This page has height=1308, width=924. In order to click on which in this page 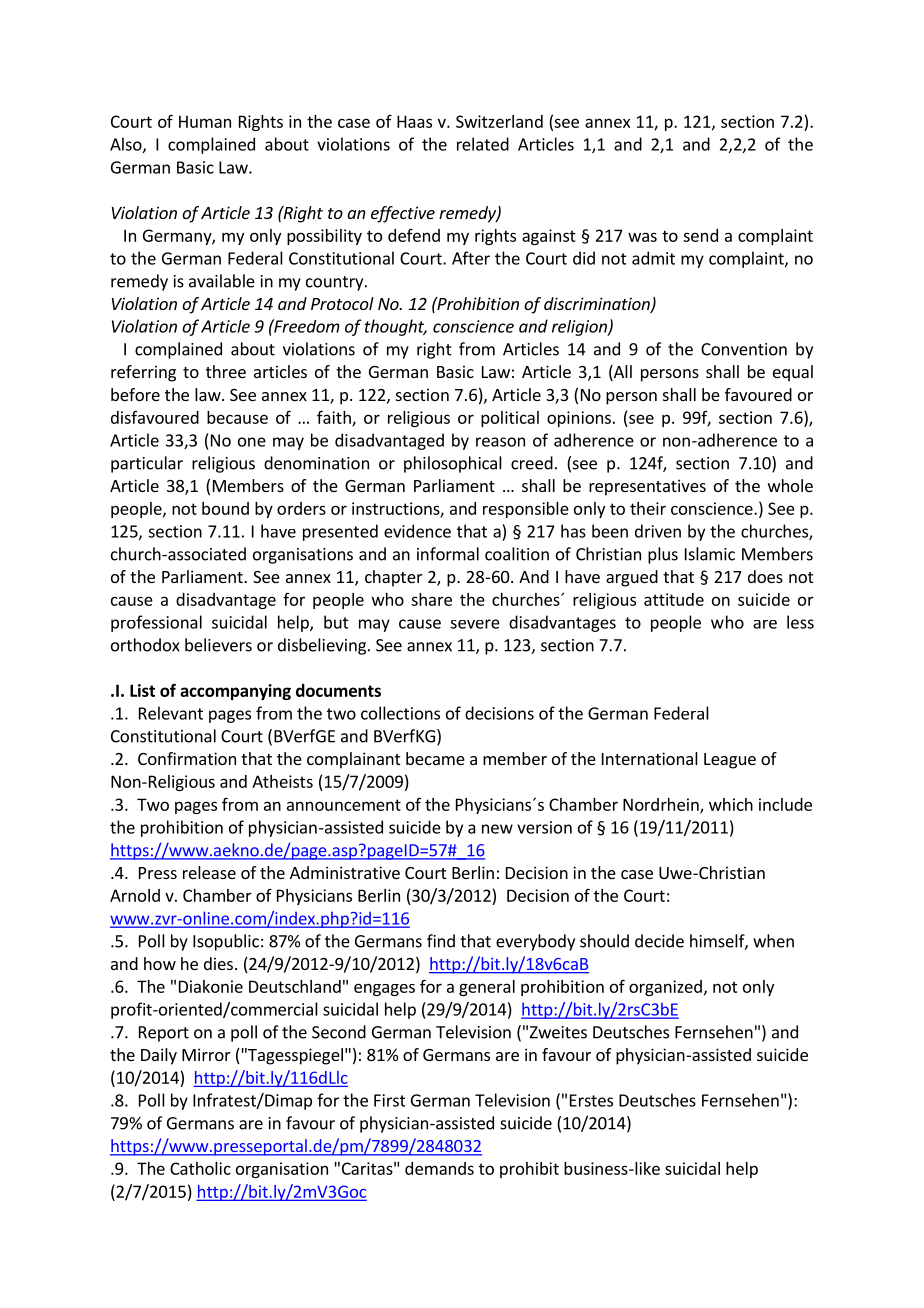, I will do `click(731, 804)`.
